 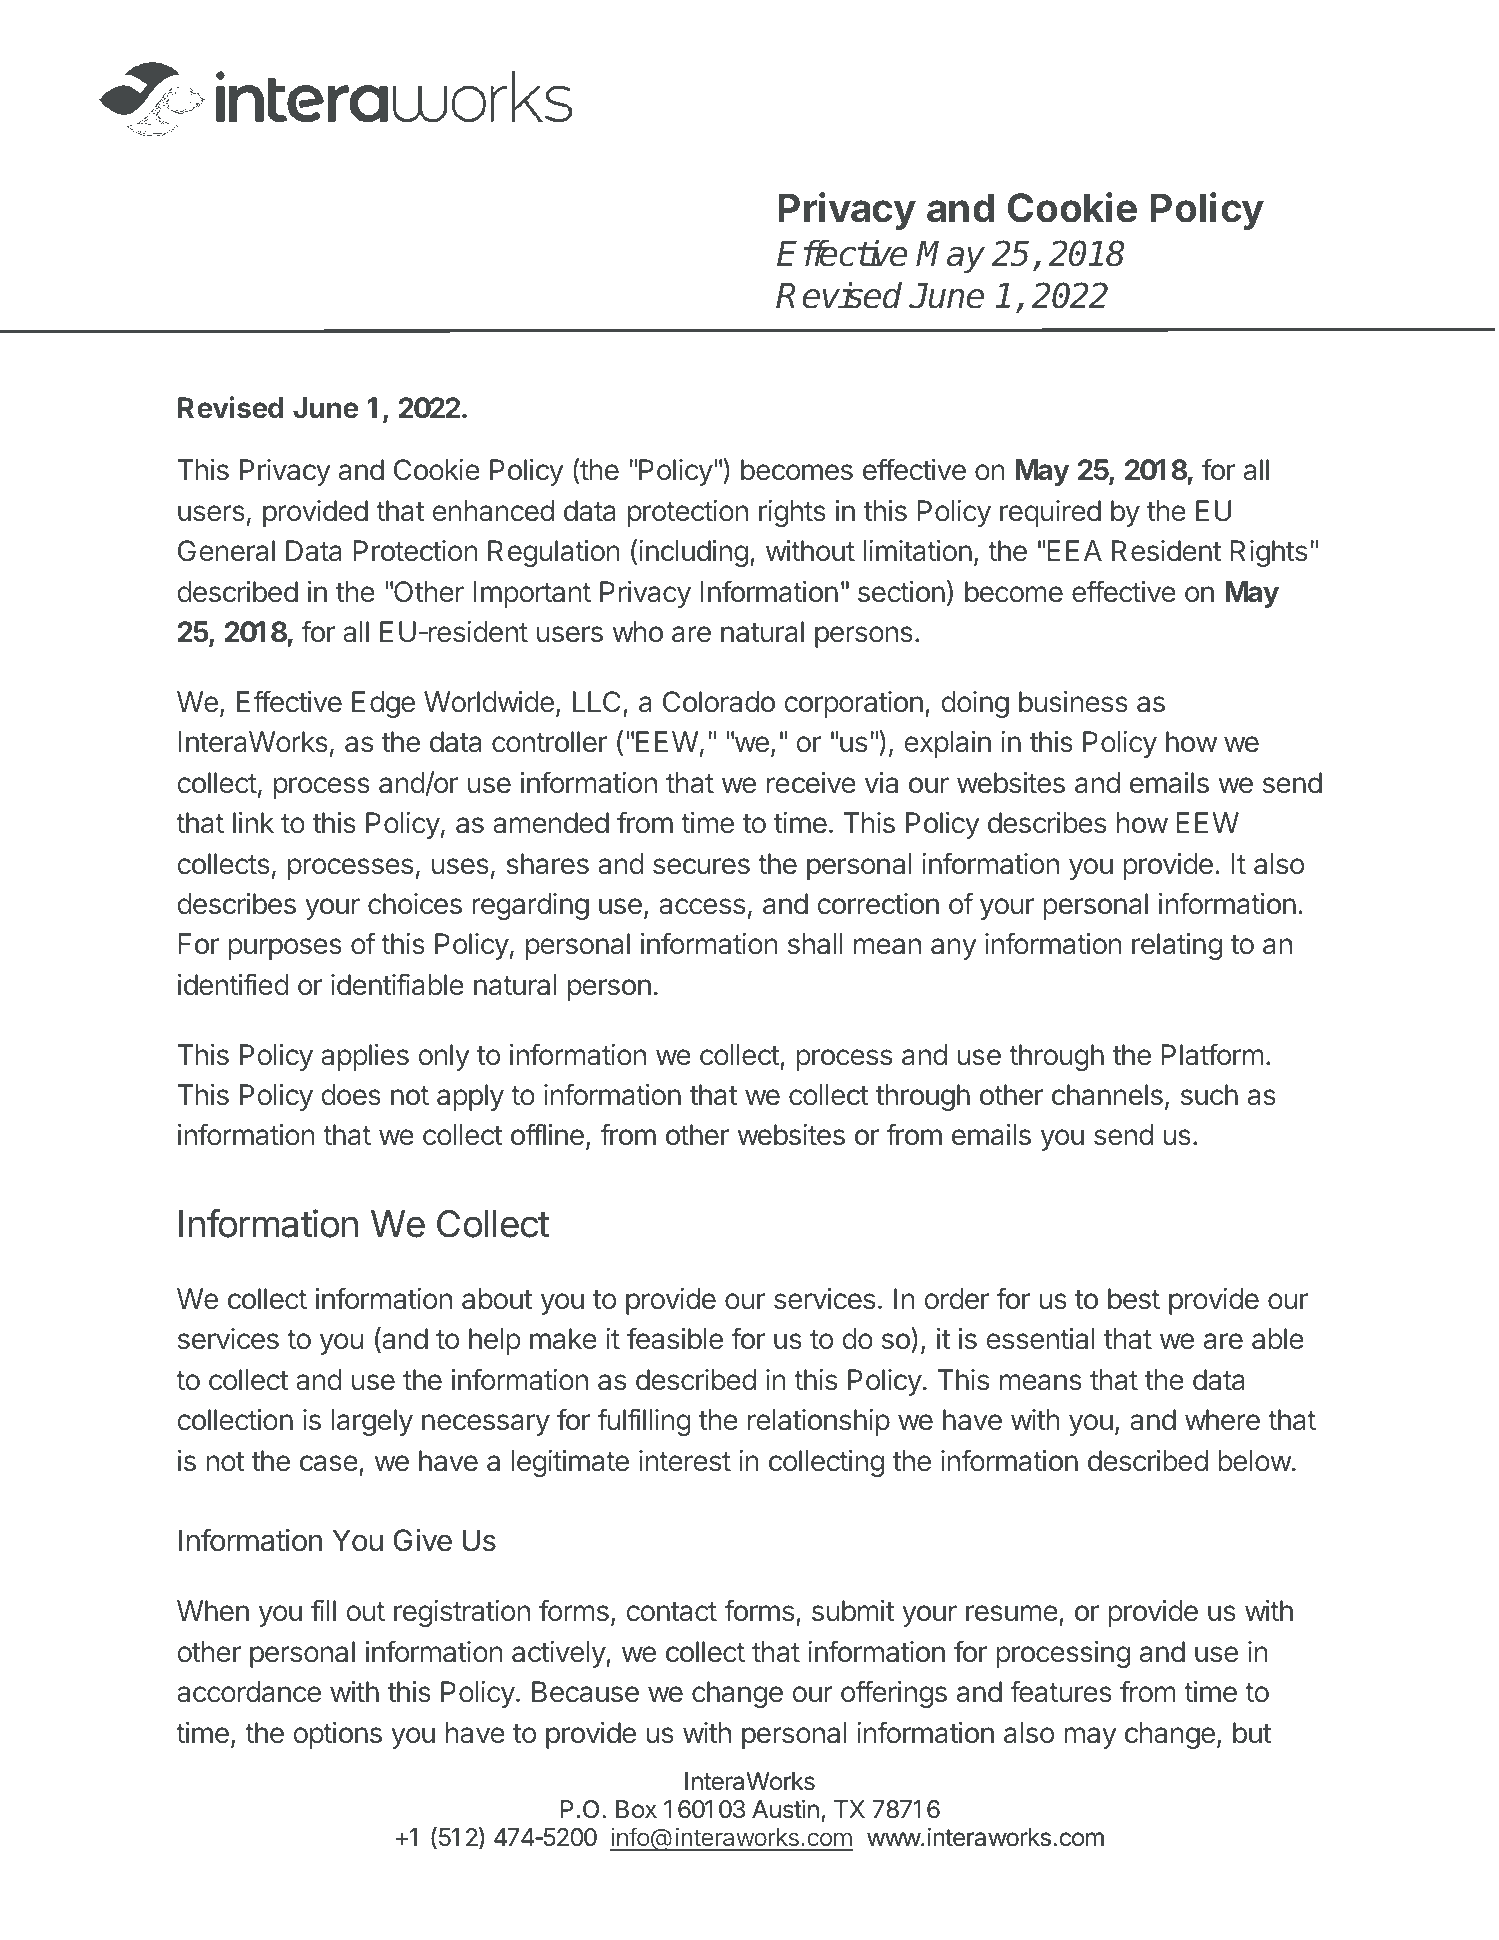 I want to click on channels, so click(x=1107, y=1095).
